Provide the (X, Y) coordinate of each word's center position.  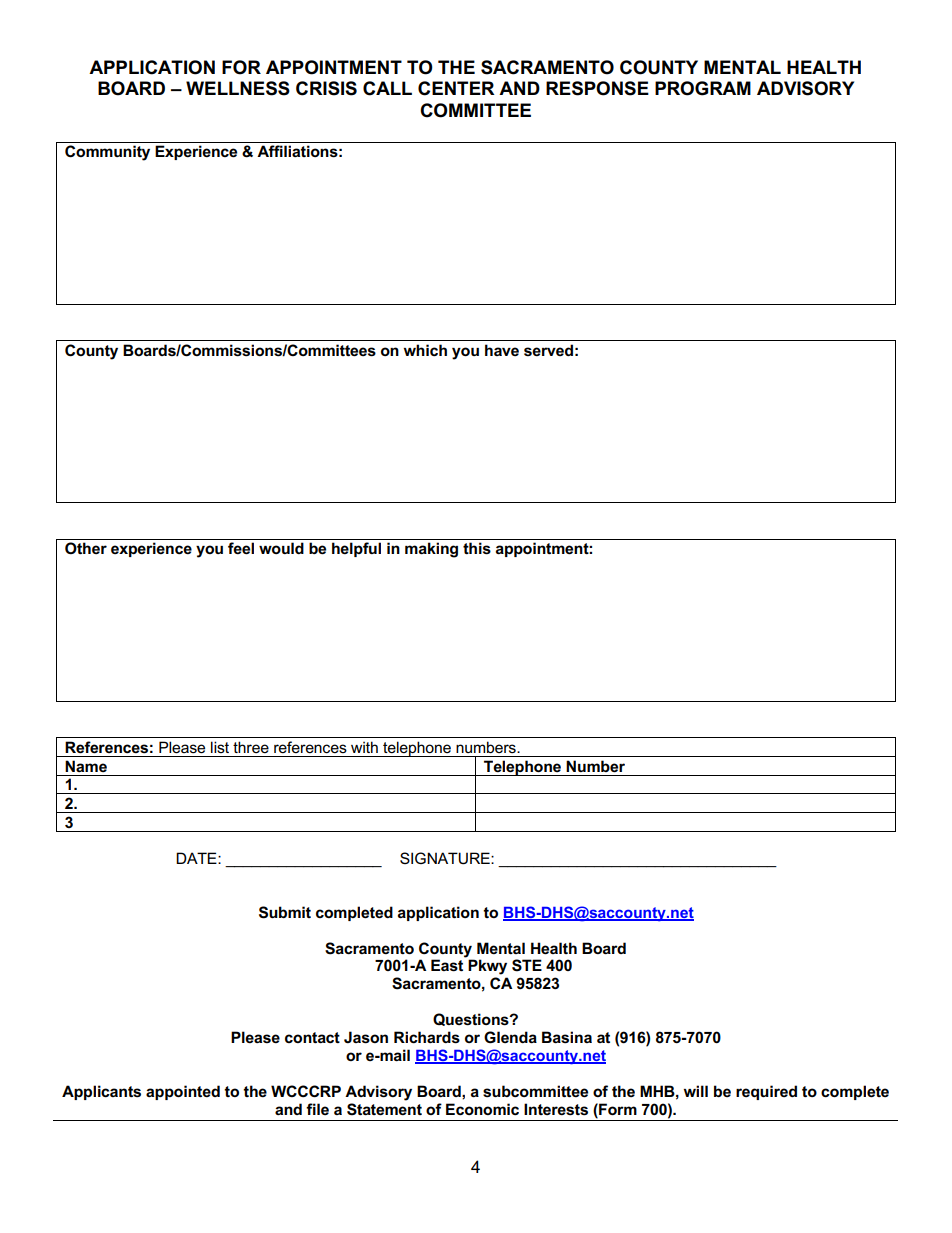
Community (107, 153)
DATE (197, 858)
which (425, 350)
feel (241, 548)
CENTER (456, 88)
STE (527, 965)
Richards (427, 1037)
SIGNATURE (446, 858)
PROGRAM (703, 88)
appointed (183, 1092)
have (502, 350)
